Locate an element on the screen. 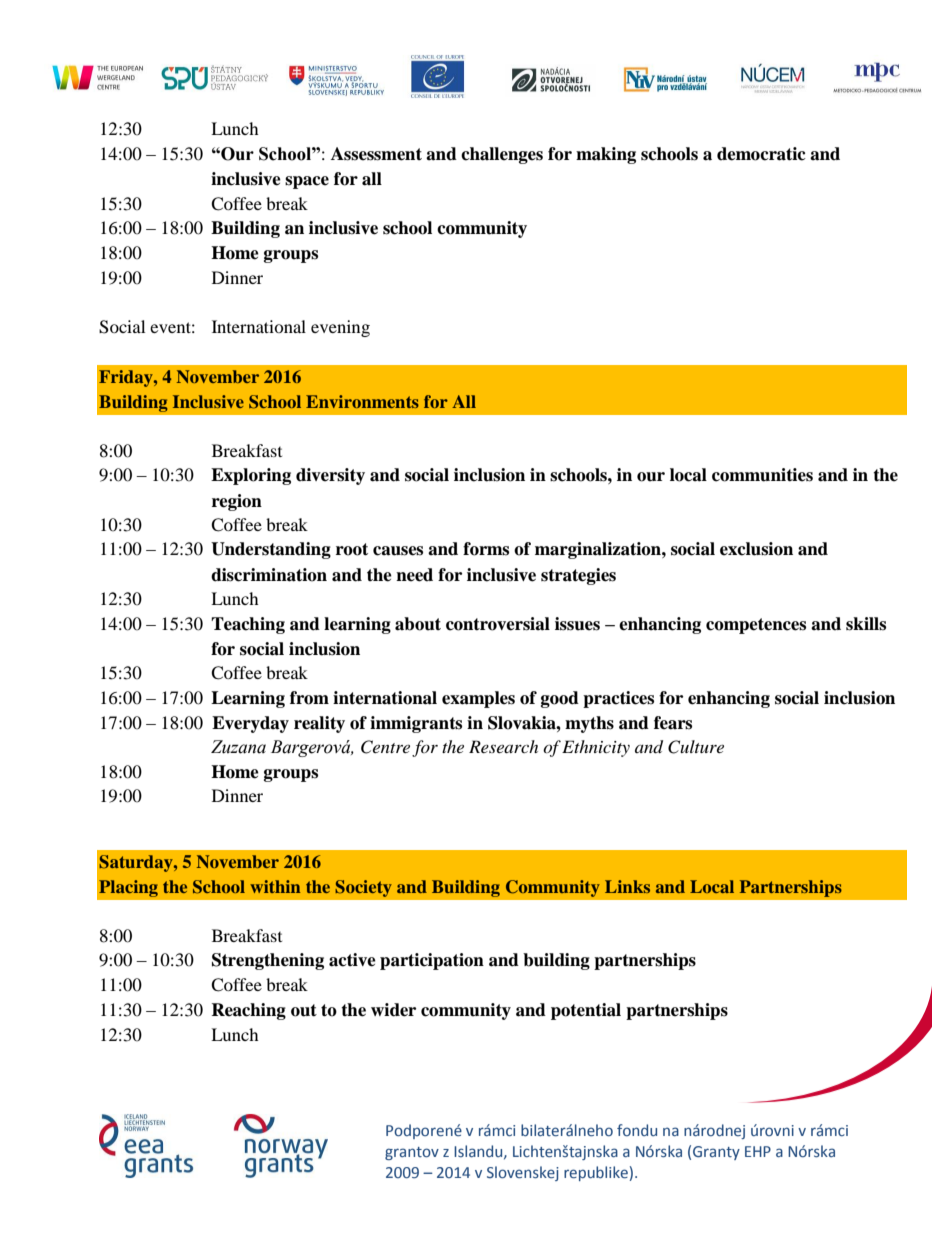 The image size is (952, 1233). challenges is located at coordinates (502, 155).
